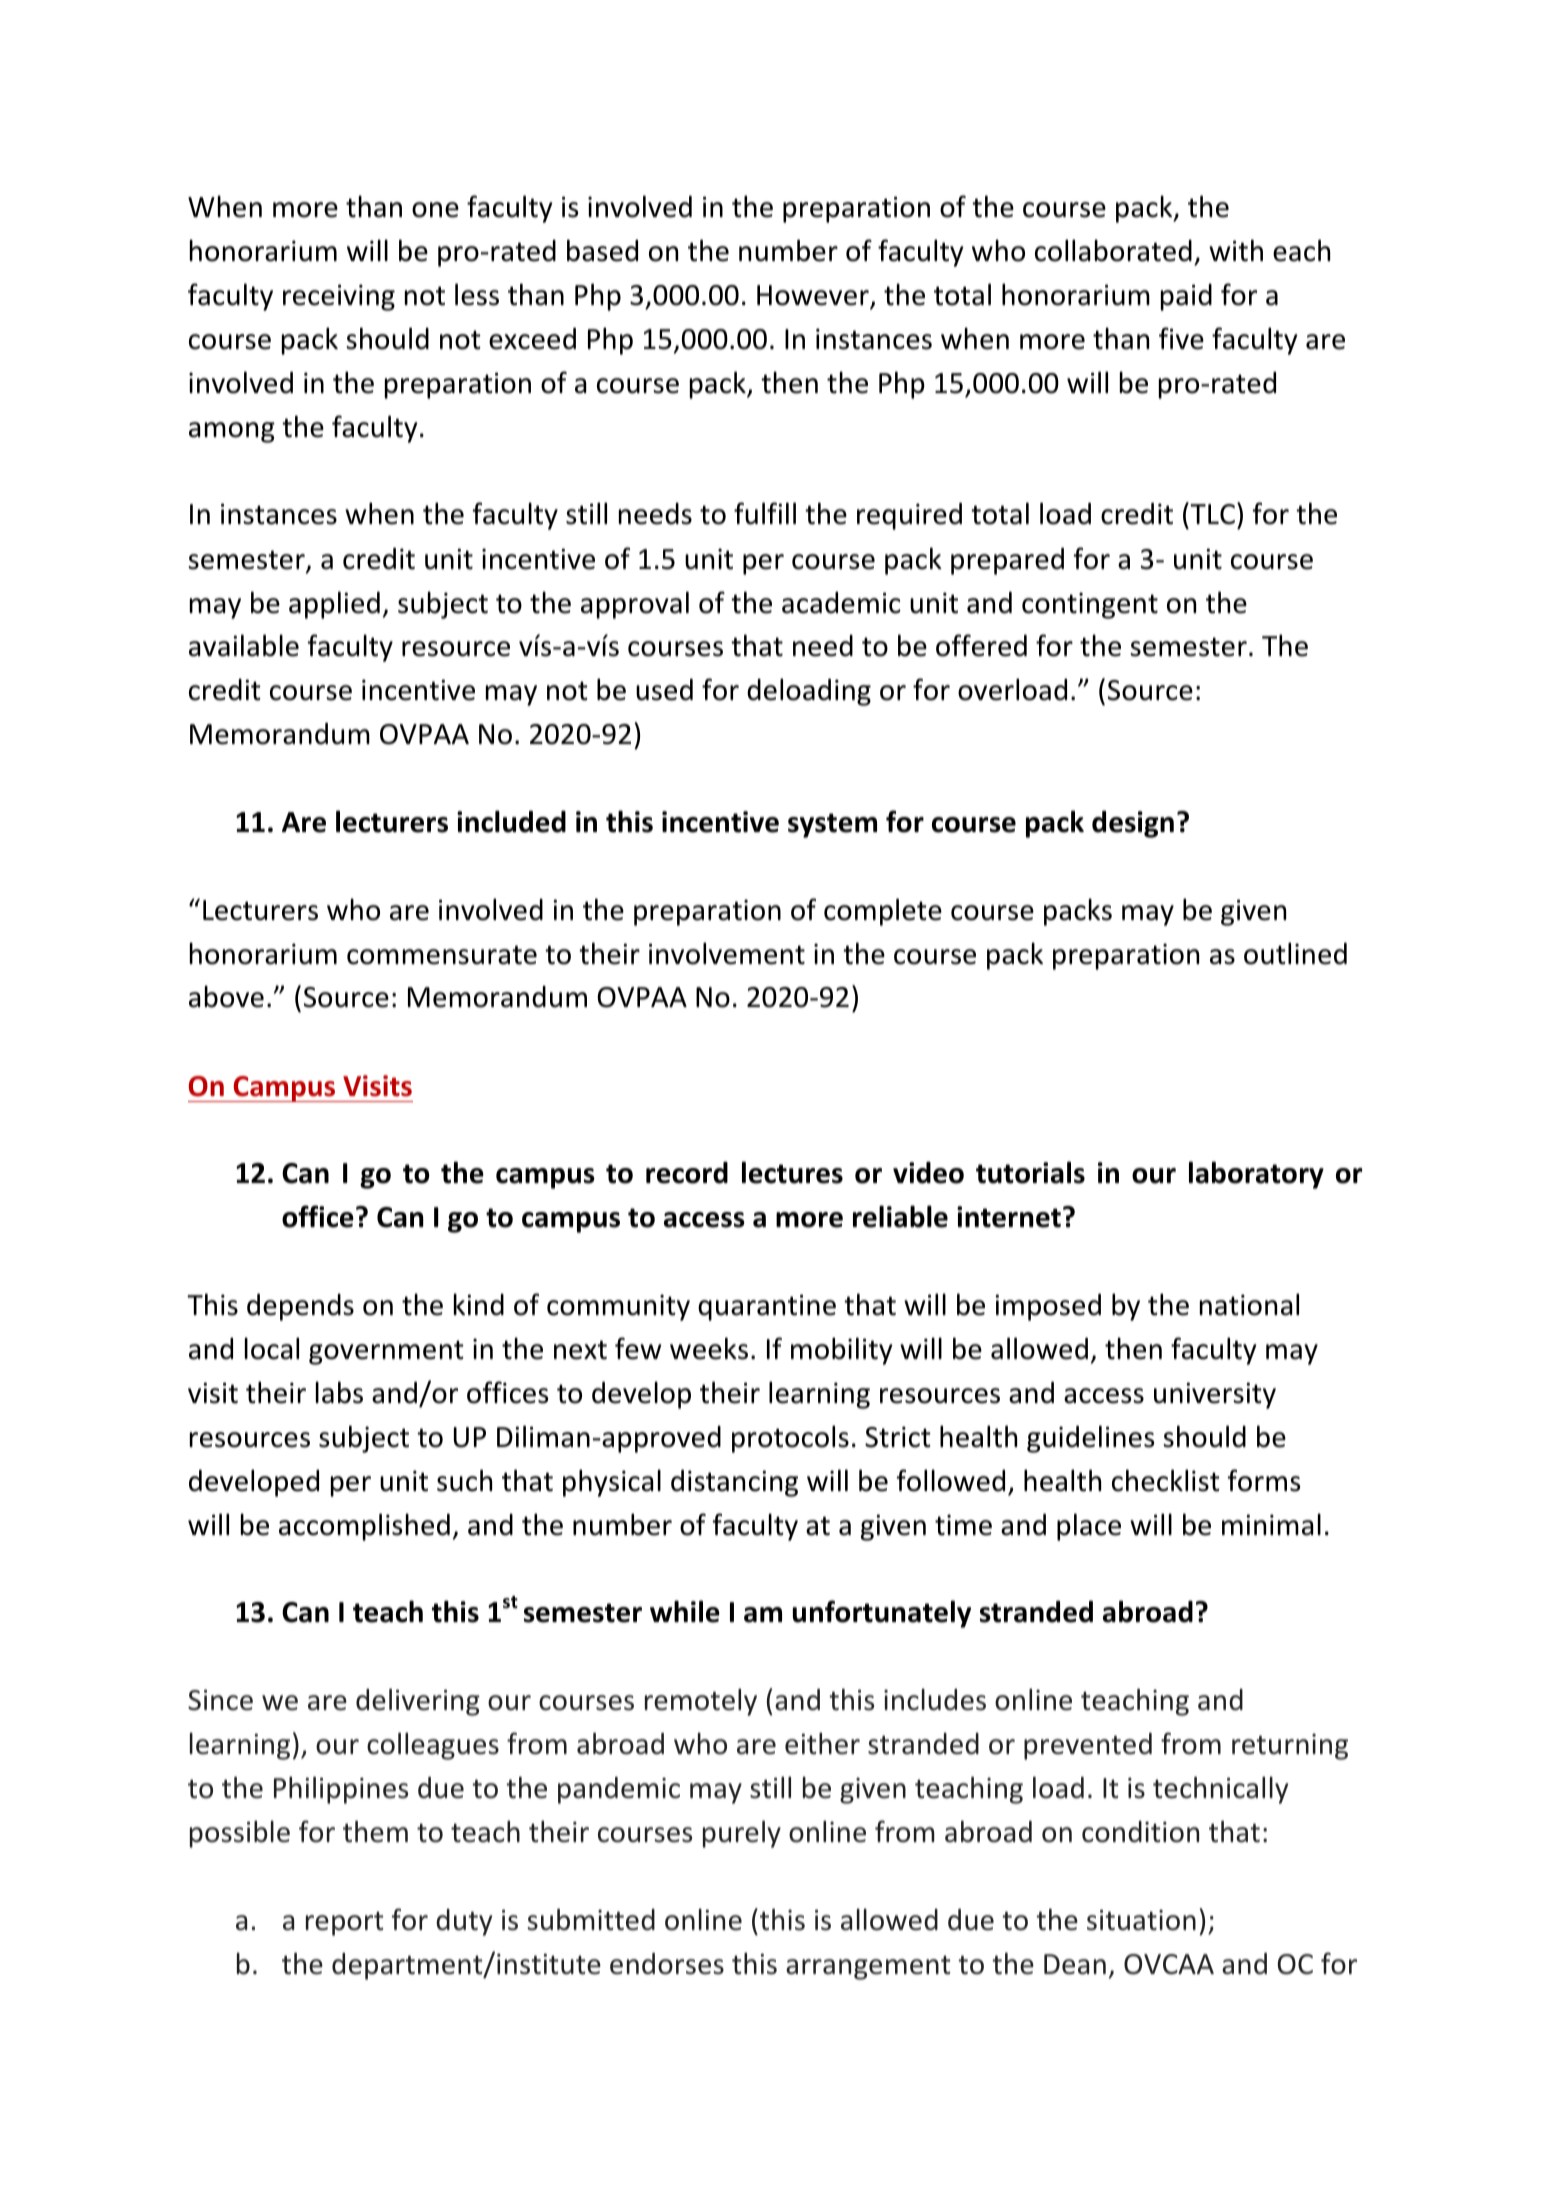 The image size is (1551, 2195). Describe the element at coordinates (814, 296) in the page. I see `However` at that location.
